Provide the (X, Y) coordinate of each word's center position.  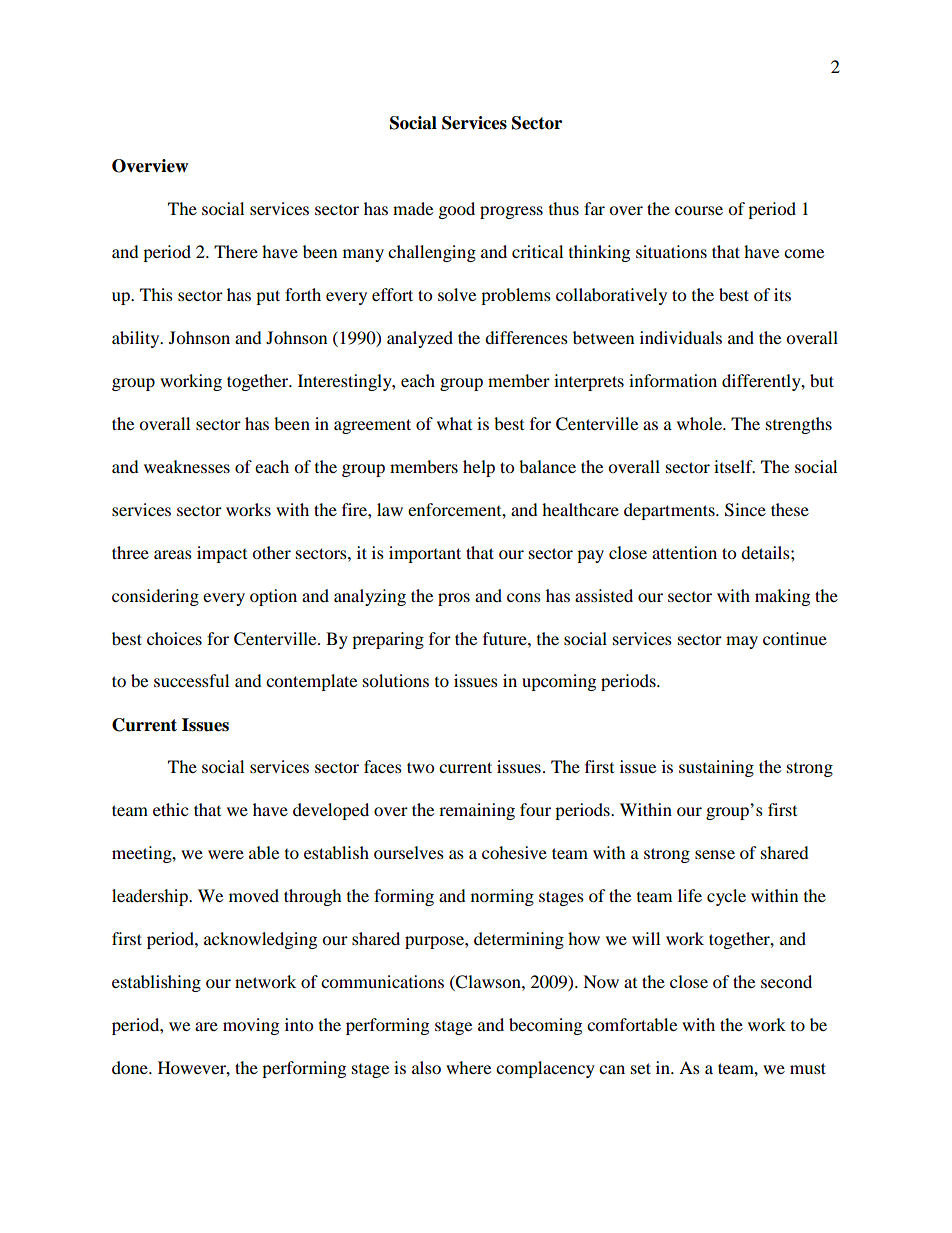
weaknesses (187, 466)
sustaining (716, 768)
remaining (477, 811)
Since (745, 510)
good (457, 210)
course (699, 210)
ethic (170, 809)
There (236, 251)
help (479, 468)
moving (251, 1026)
